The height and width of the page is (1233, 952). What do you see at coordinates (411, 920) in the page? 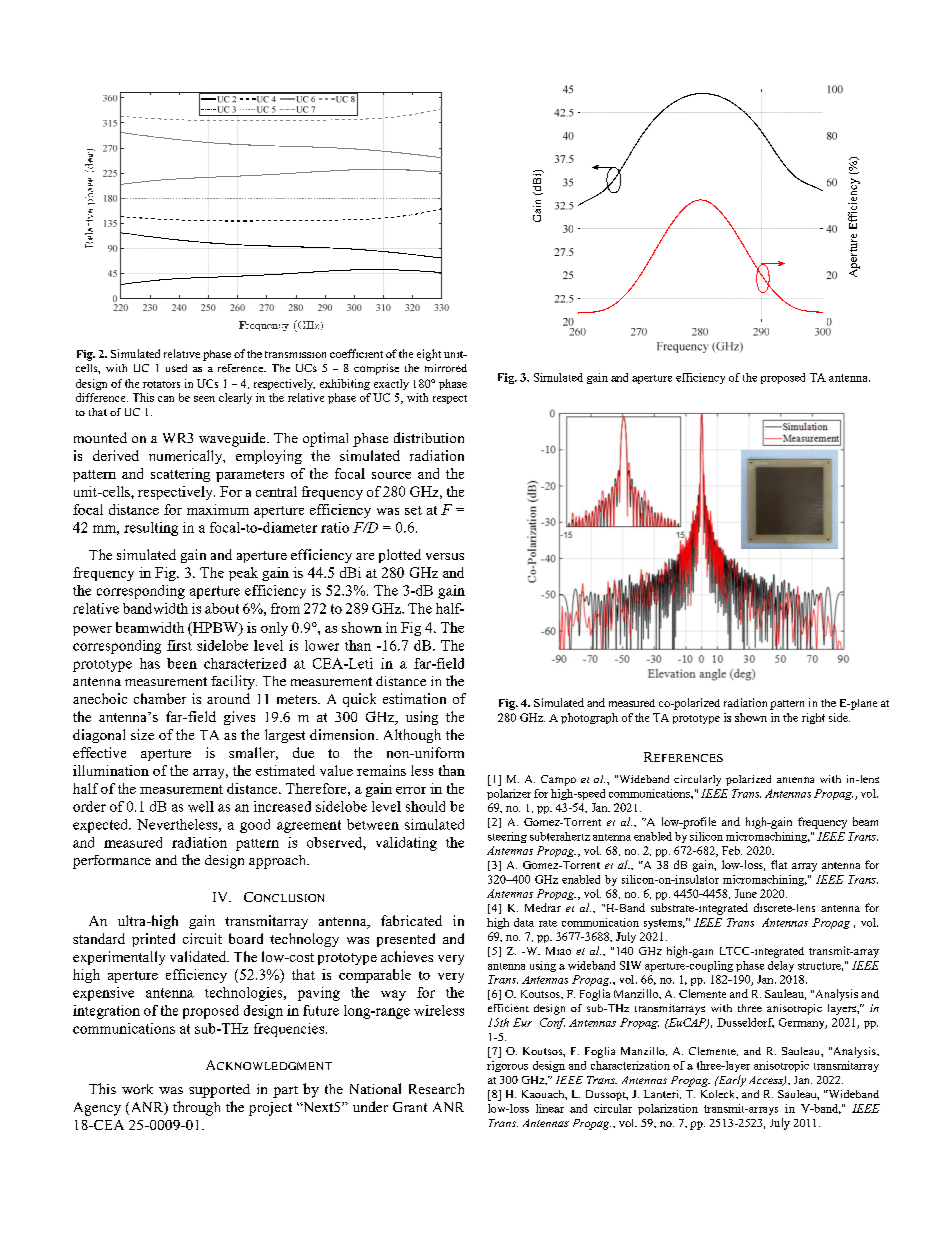
I see `fabricated` at bounding box center [411, 920].
